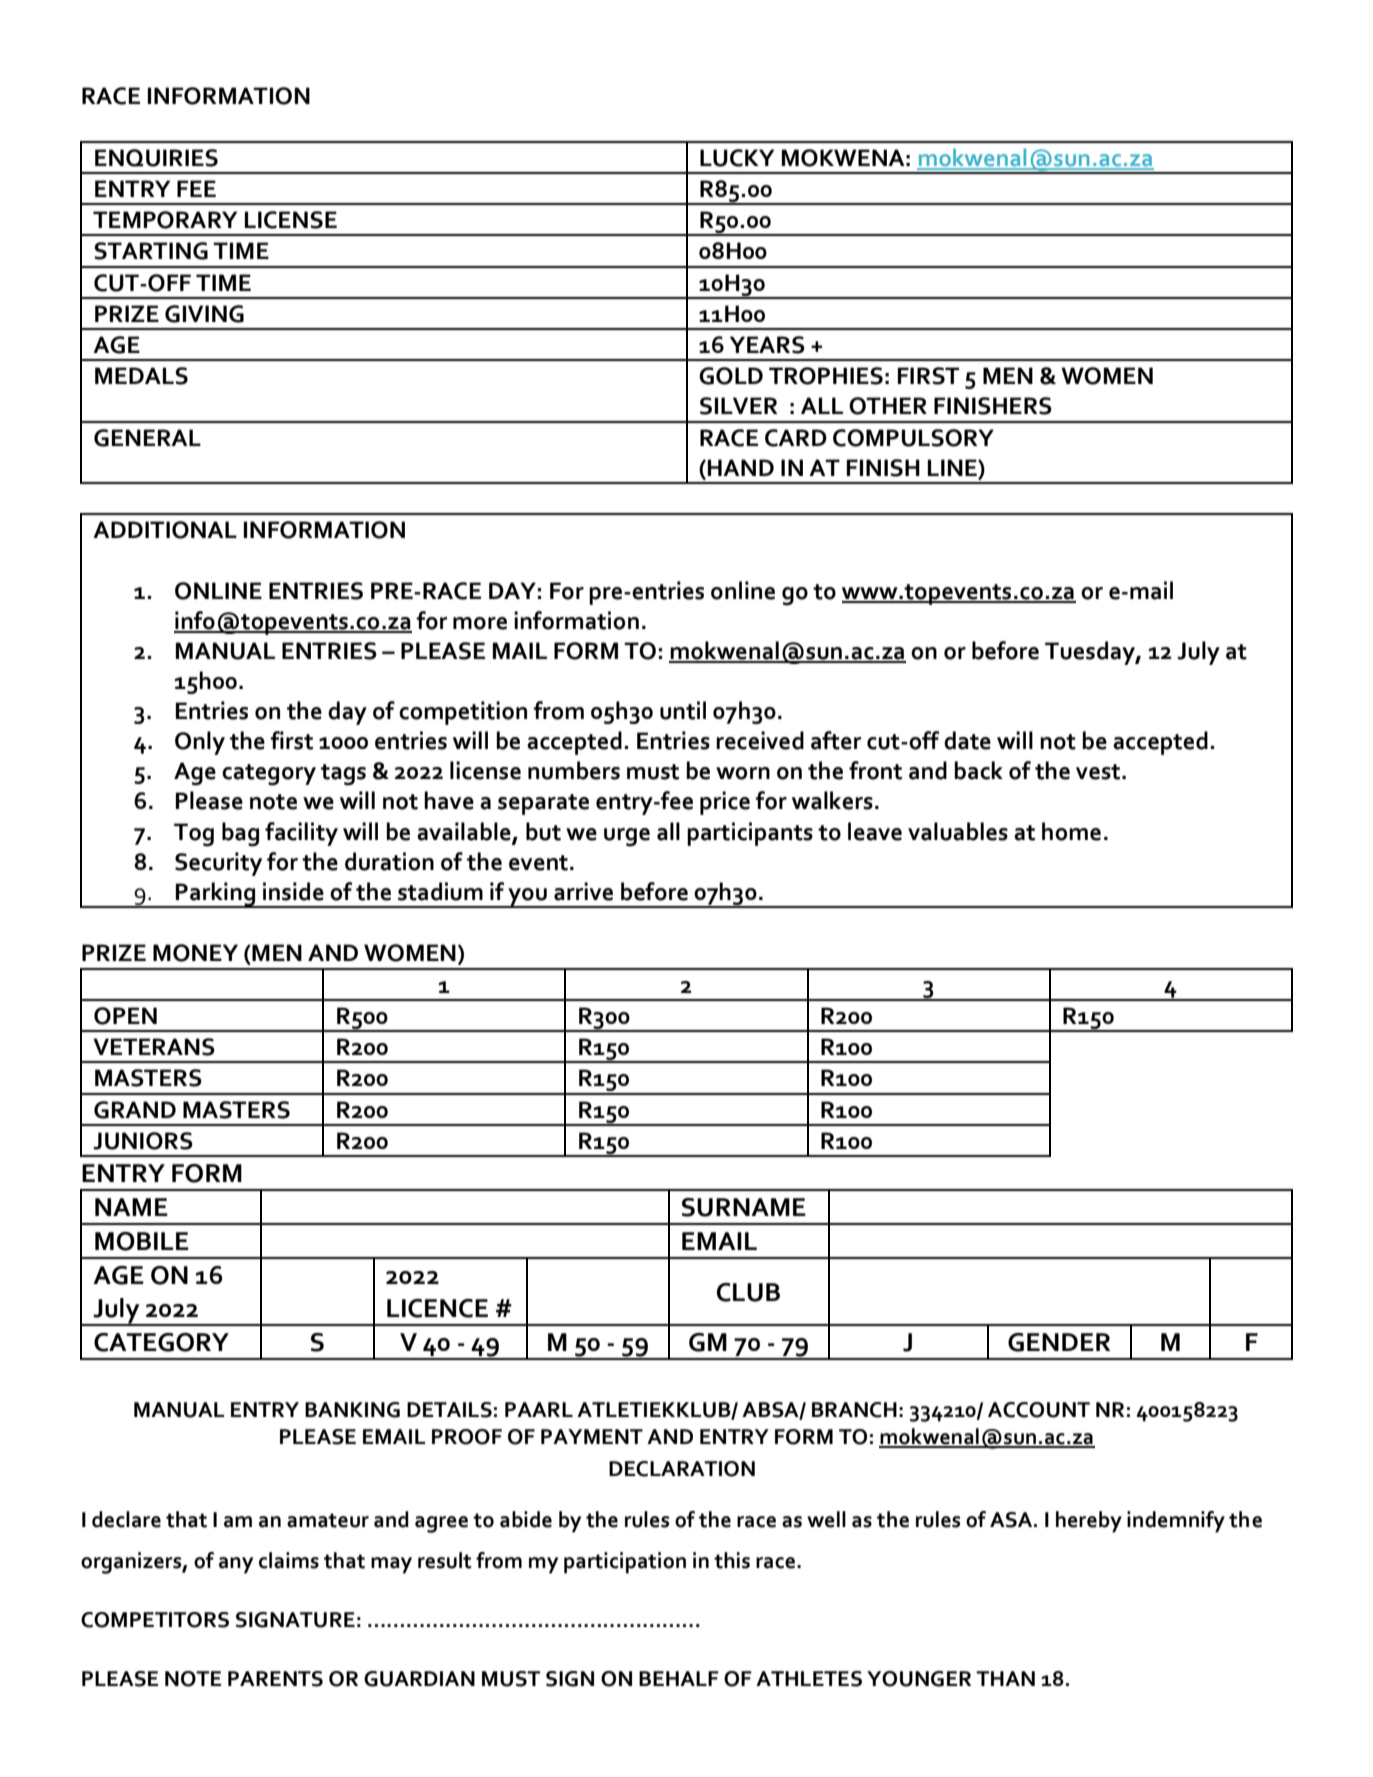 The width and height of the screenshot is (1373, 1777). Describe the element at coordinates (583, 891) in the screenshot. I see `arrive` at that location.
